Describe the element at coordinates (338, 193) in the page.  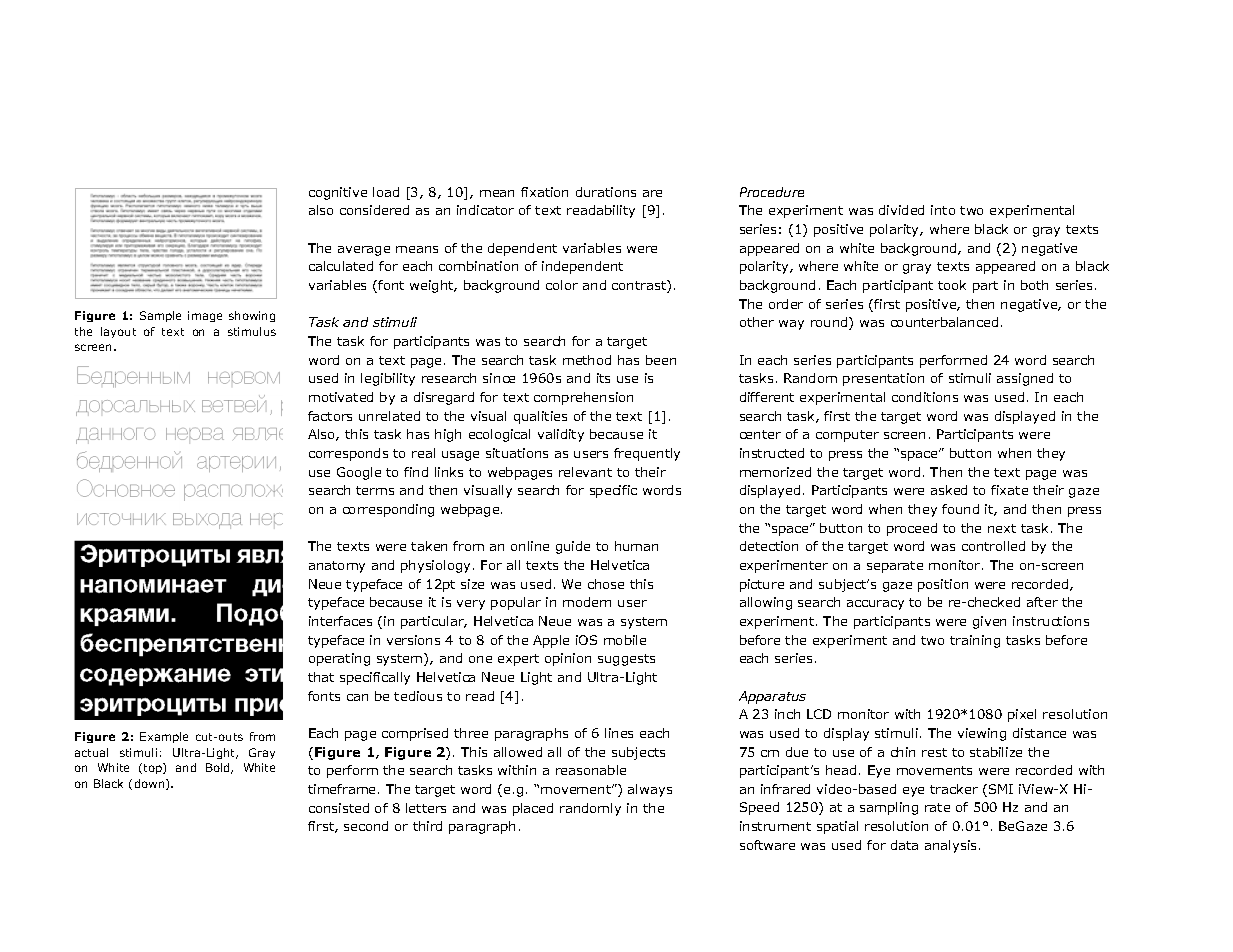
I see `cognitive` at that location.
